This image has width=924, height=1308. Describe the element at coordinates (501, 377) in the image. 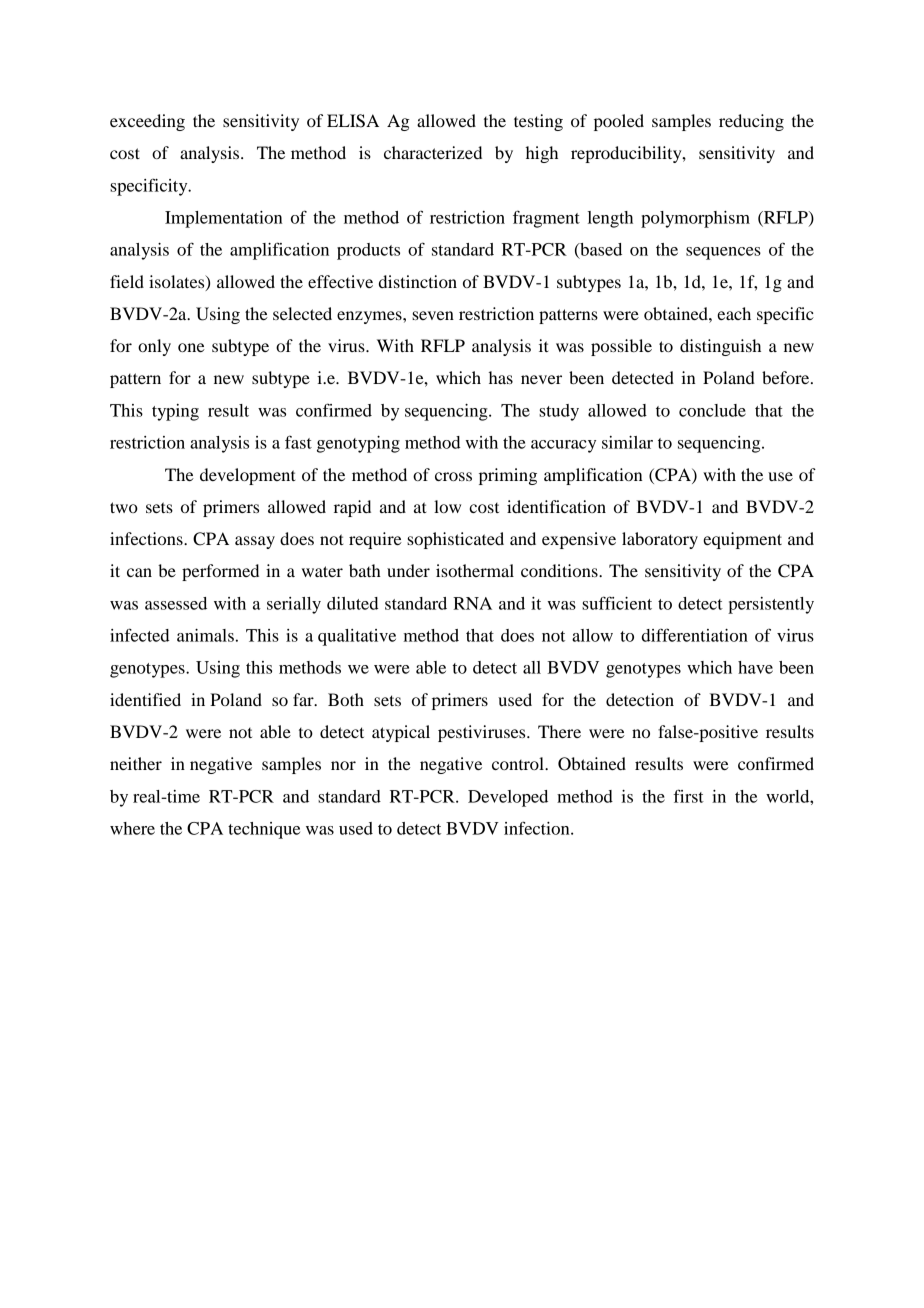

I see `has` at that location.
